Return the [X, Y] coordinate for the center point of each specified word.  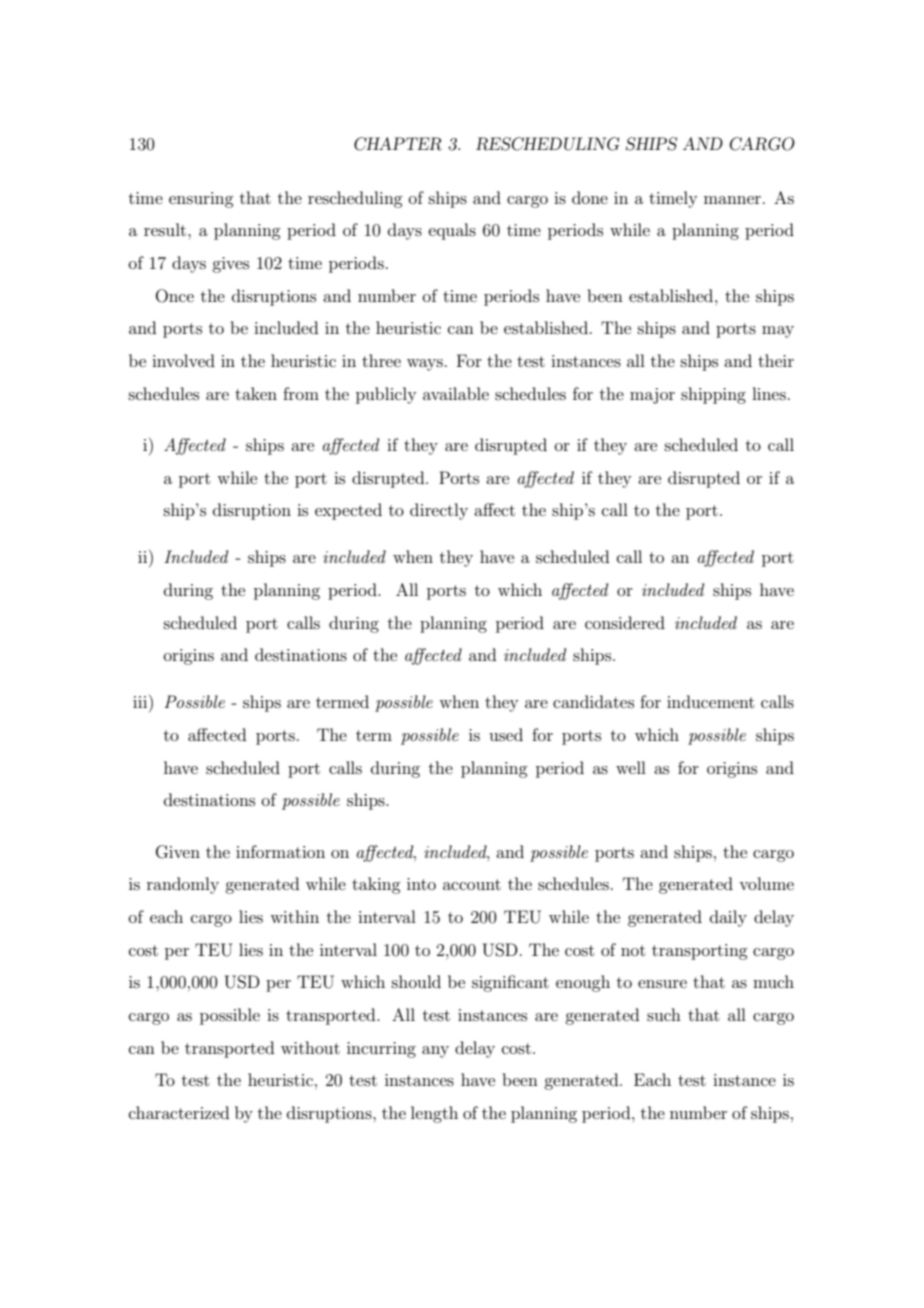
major [652, 396]
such [664, 1014]
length [434, 1114]
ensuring [201, 200]
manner [732, 200]
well [631, 767]
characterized [179, 1112]
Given [178, 852]
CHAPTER [398, 144]
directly [439, 511]
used [506, 734]
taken [256, 393]
